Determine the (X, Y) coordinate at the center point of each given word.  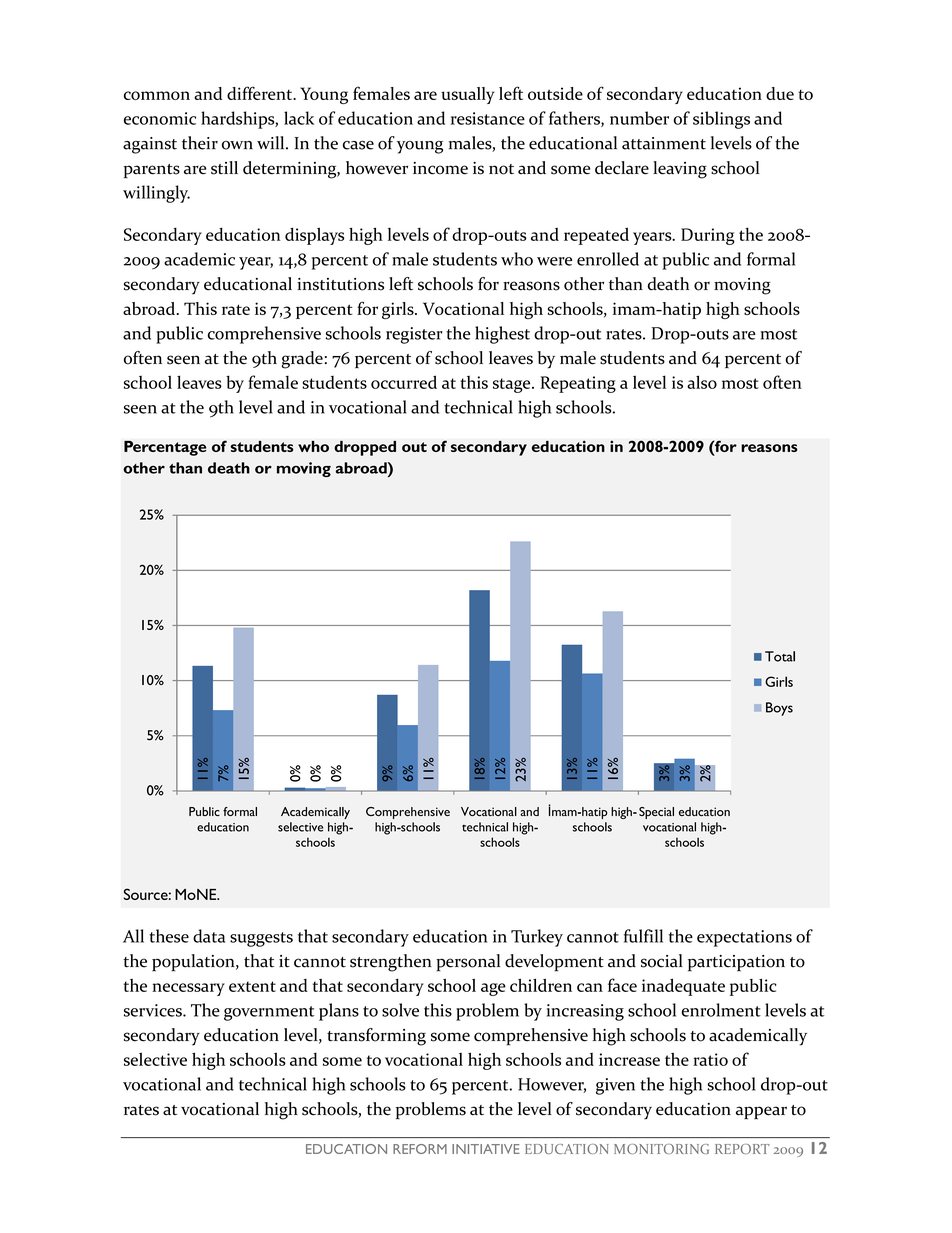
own (237, 145)
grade (302, 360)
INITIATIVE (486, 1149)
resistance (488, 118)
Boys (779, 709)
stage (513, 385)
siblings (721, 120)
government (269, 1013)
